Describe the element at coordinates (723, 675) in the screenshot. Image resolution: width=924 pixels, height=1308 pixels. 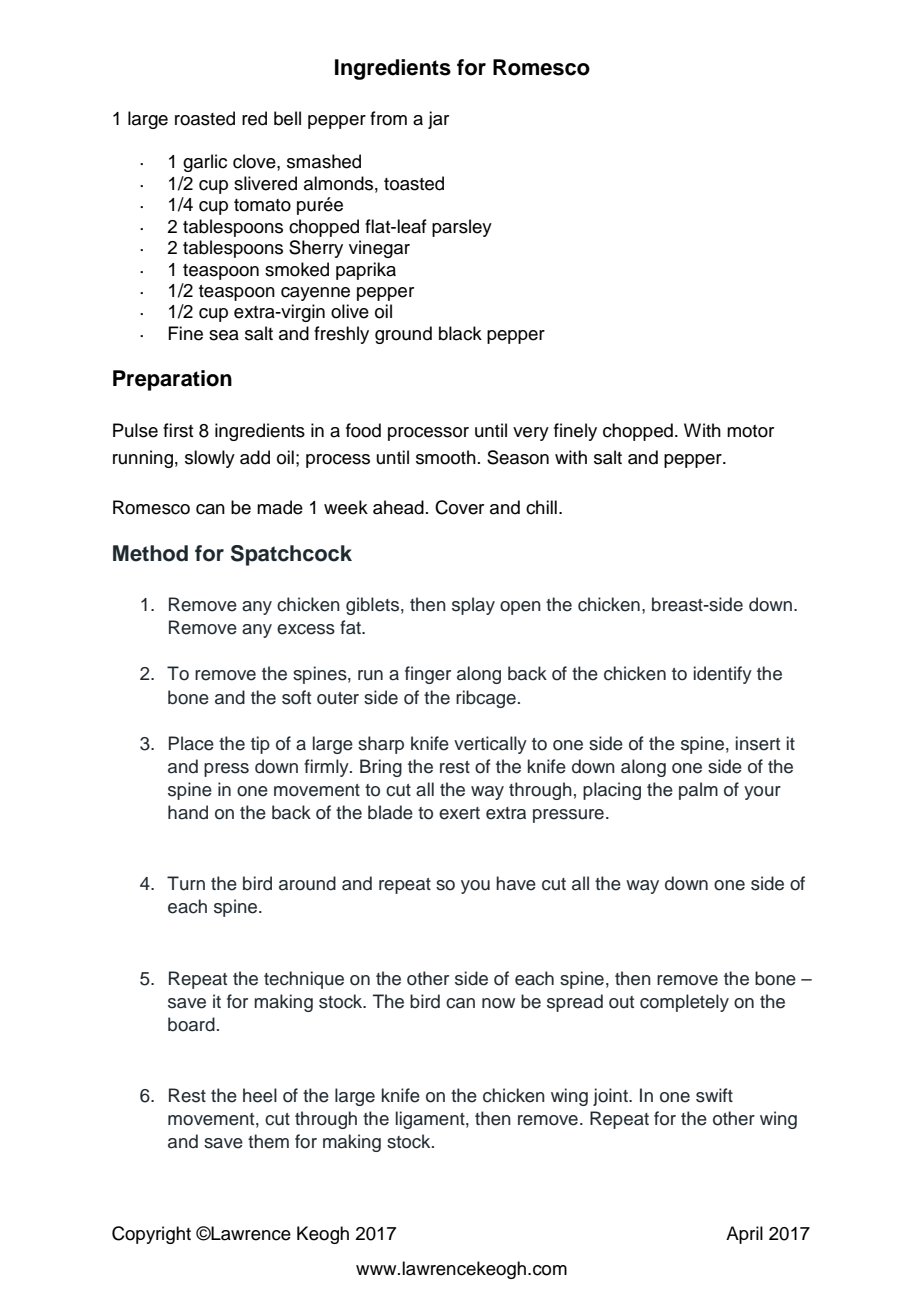
I see `identify` at that location.
